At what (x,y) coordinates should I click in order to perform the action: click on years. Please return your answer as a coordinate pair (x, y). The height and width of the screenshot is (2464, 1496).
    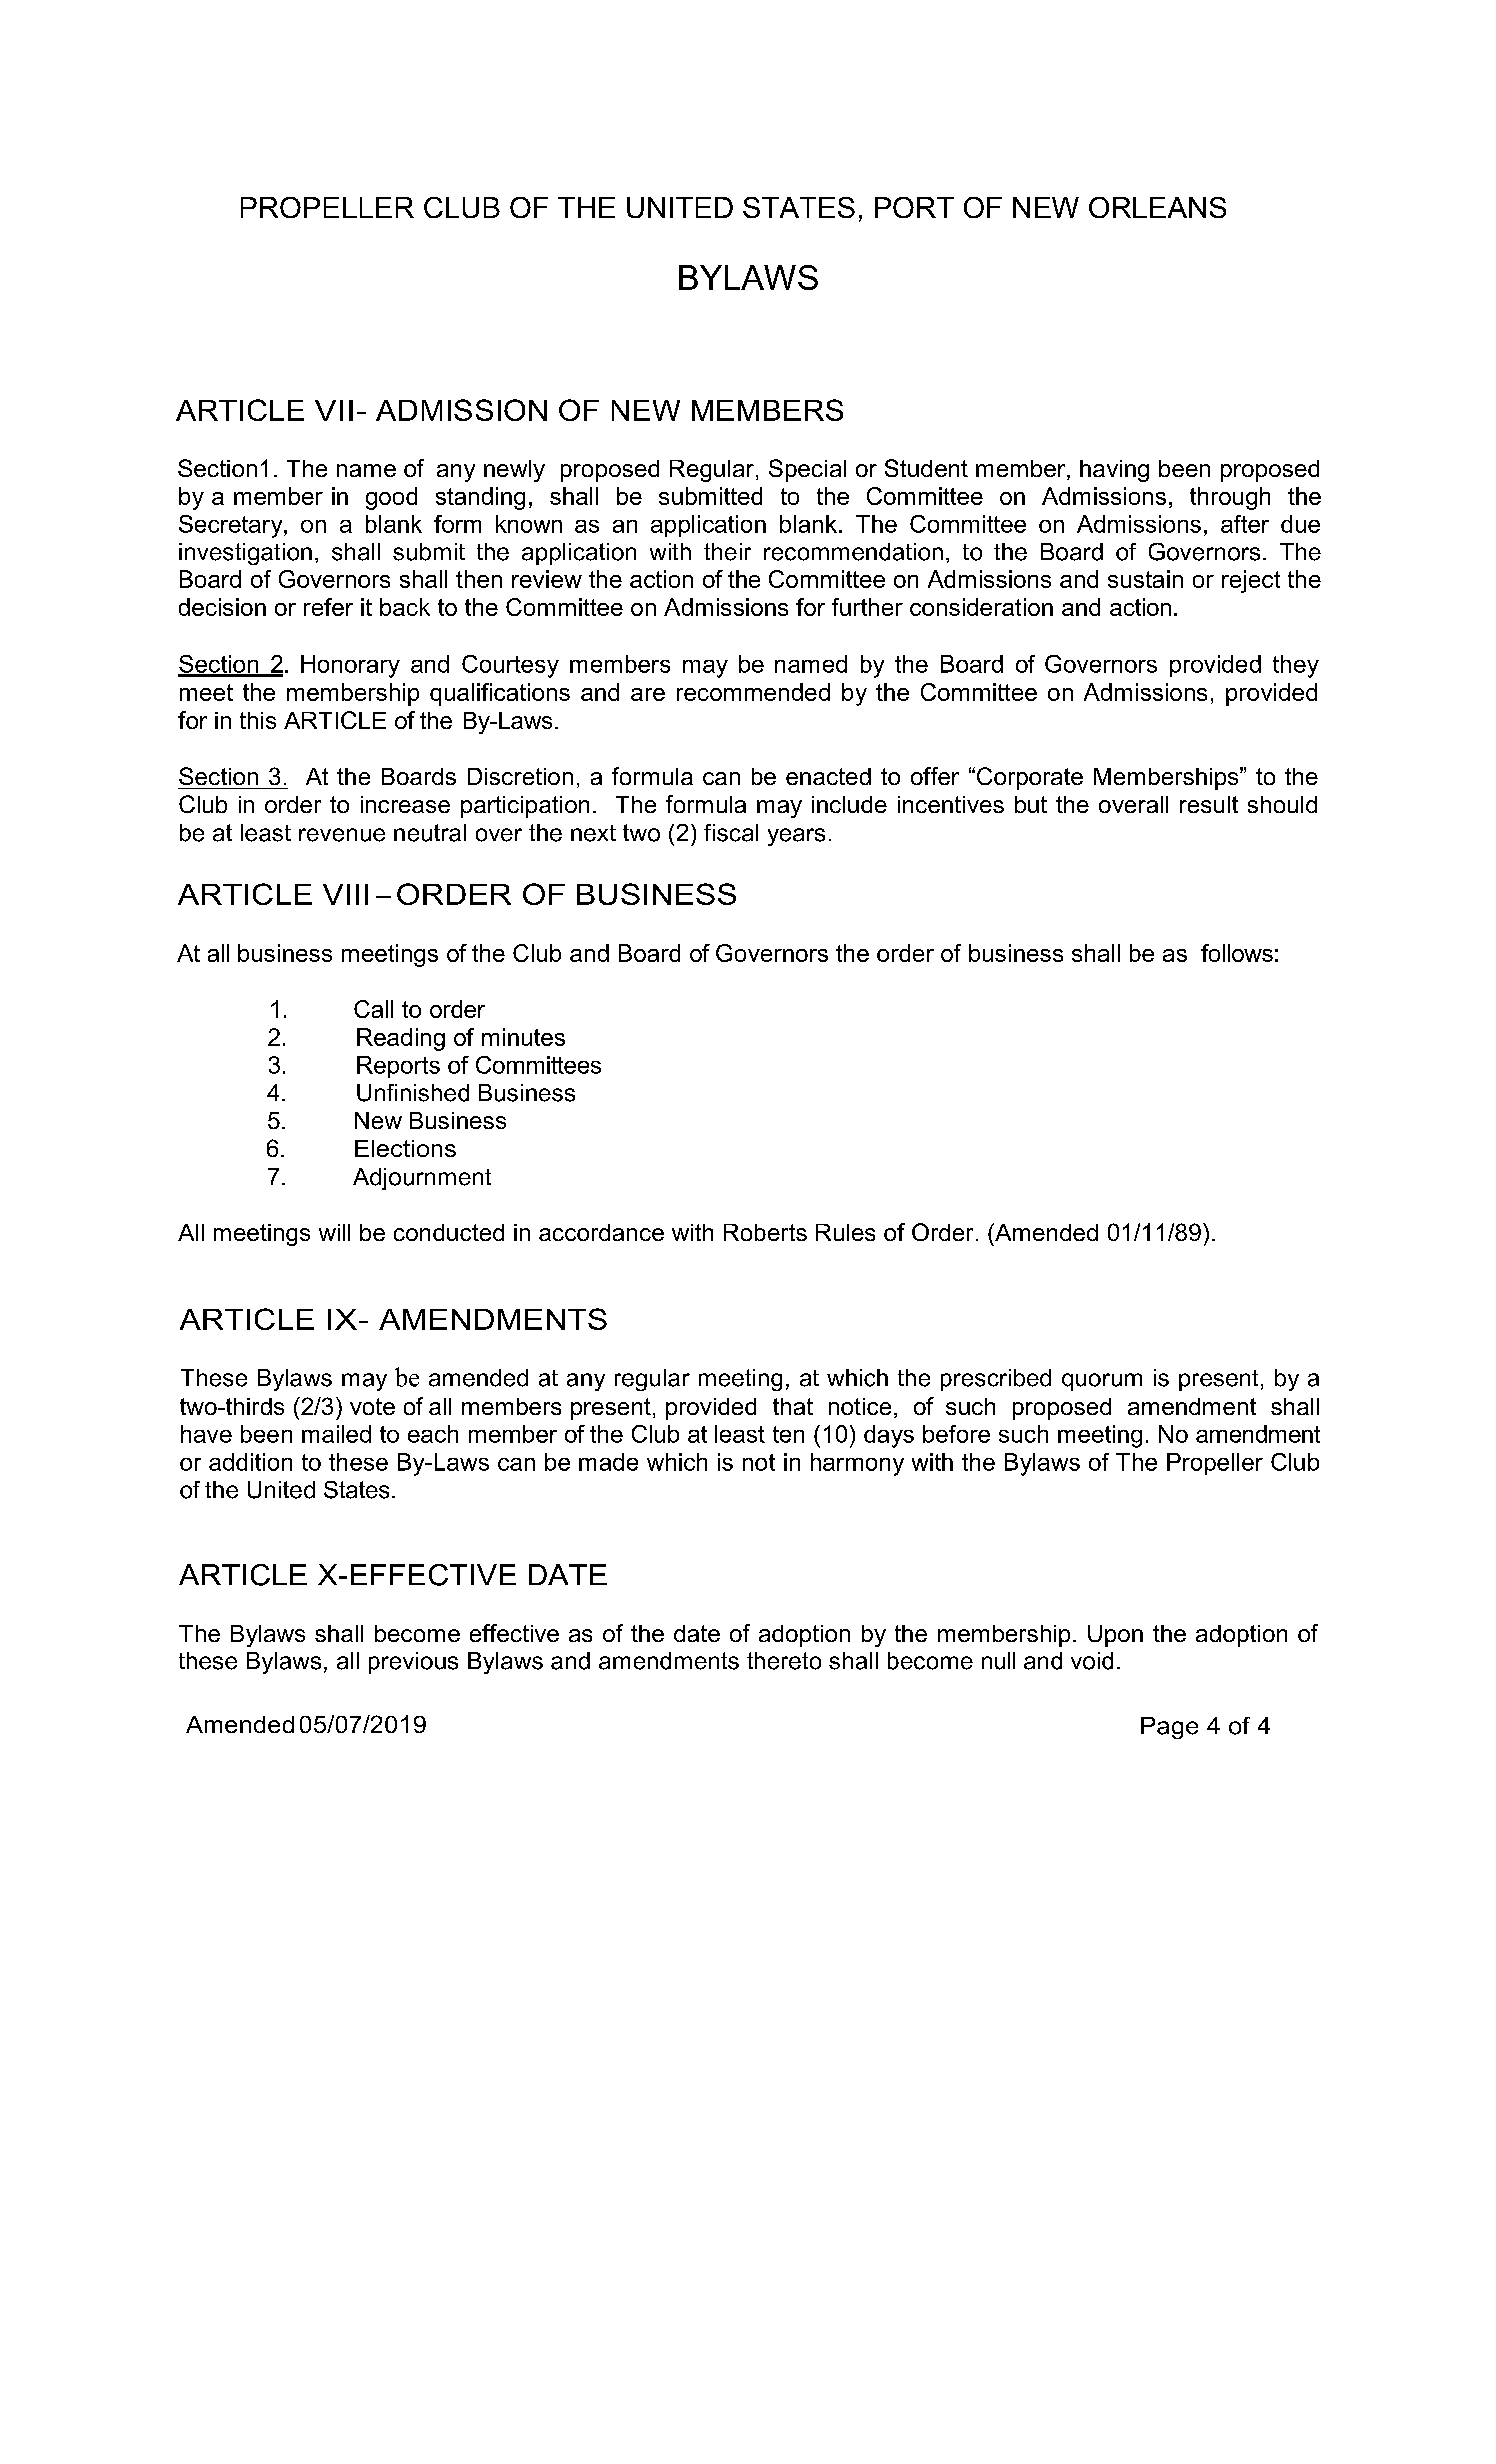
    Looking at the image, I should click on (796, 837).
